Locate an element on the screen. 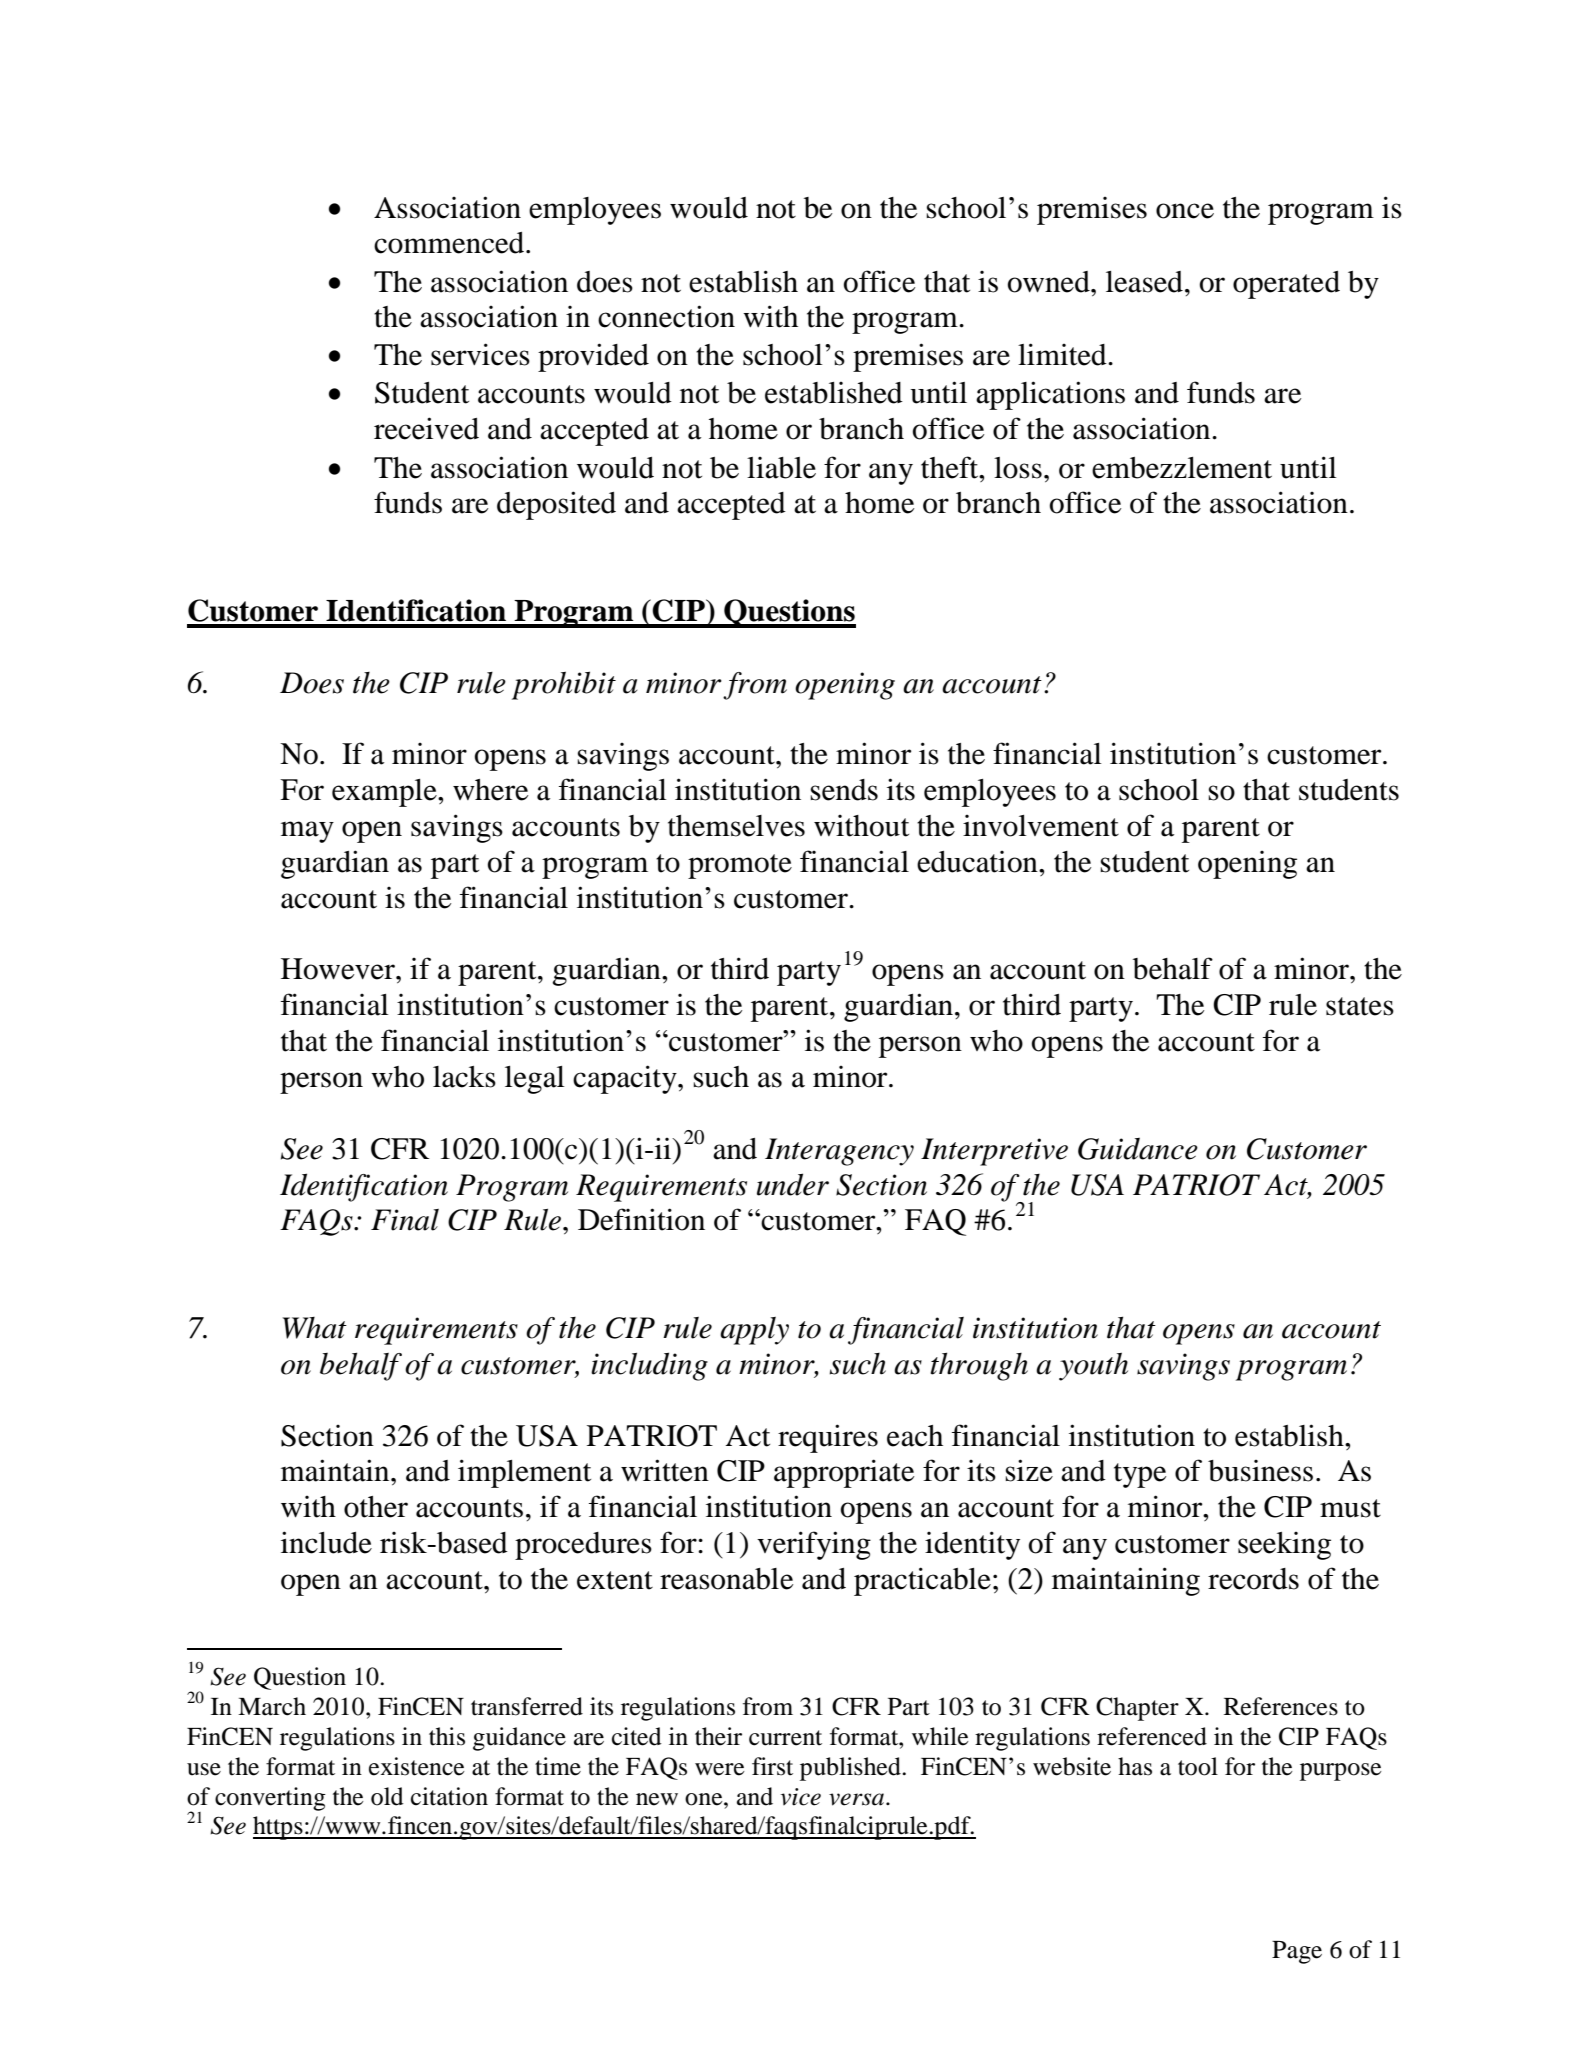 Image resolution: width=1590 pixels, height=2058 pixels. example is located at coordinates (385, 793).
